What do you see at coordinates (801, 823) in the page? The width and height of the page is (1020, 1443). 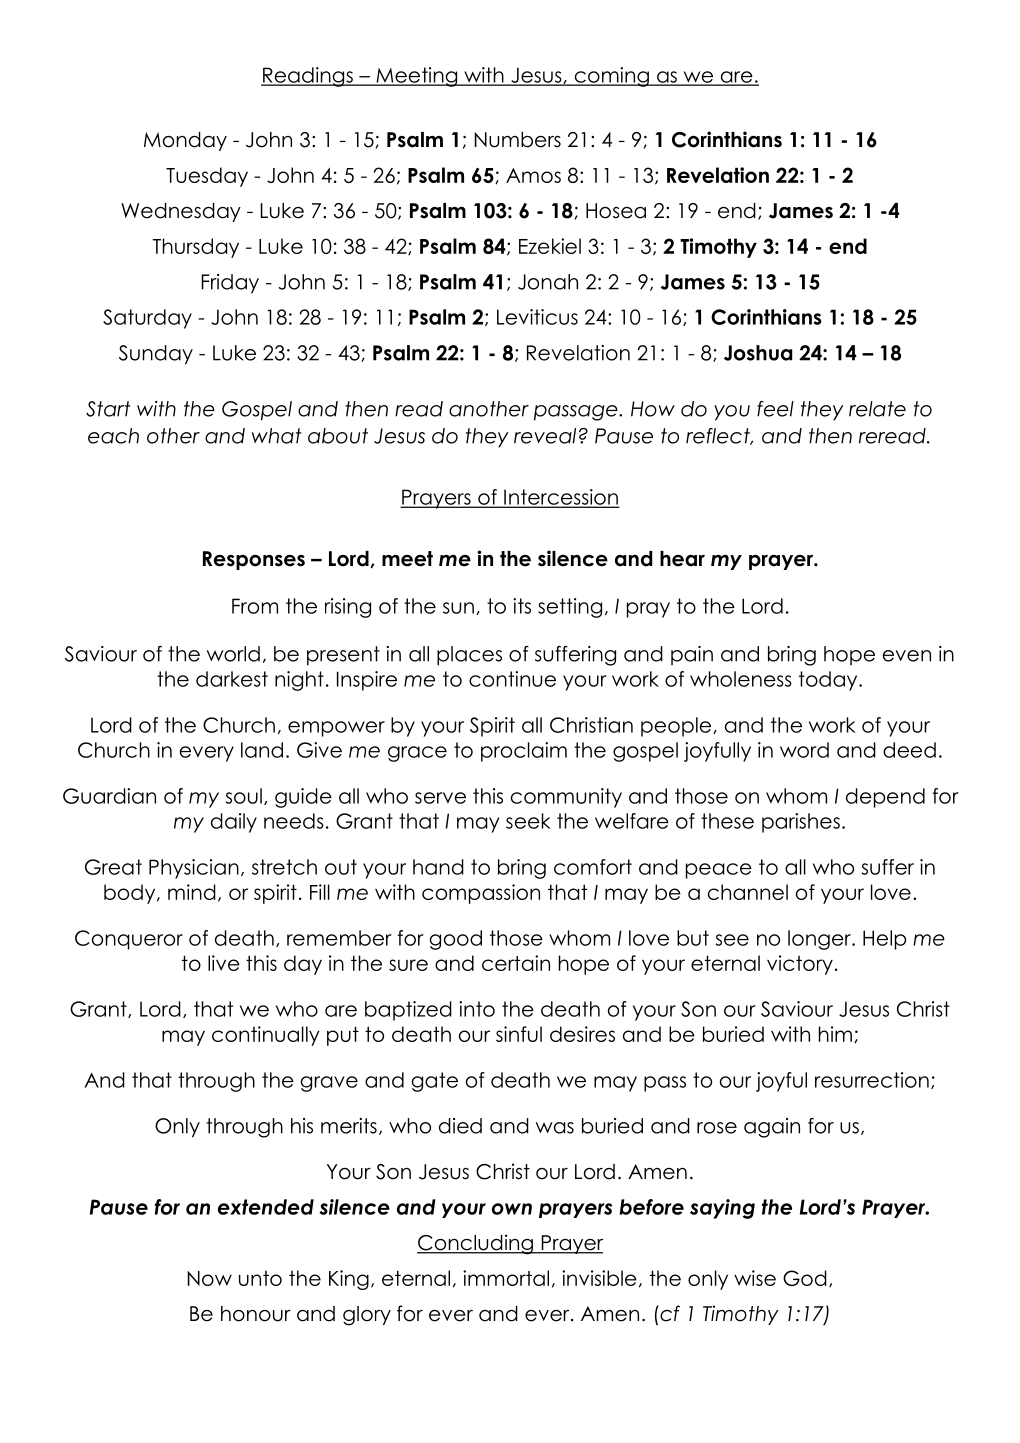 I see `parishes` at bounding box center [801, 823].
